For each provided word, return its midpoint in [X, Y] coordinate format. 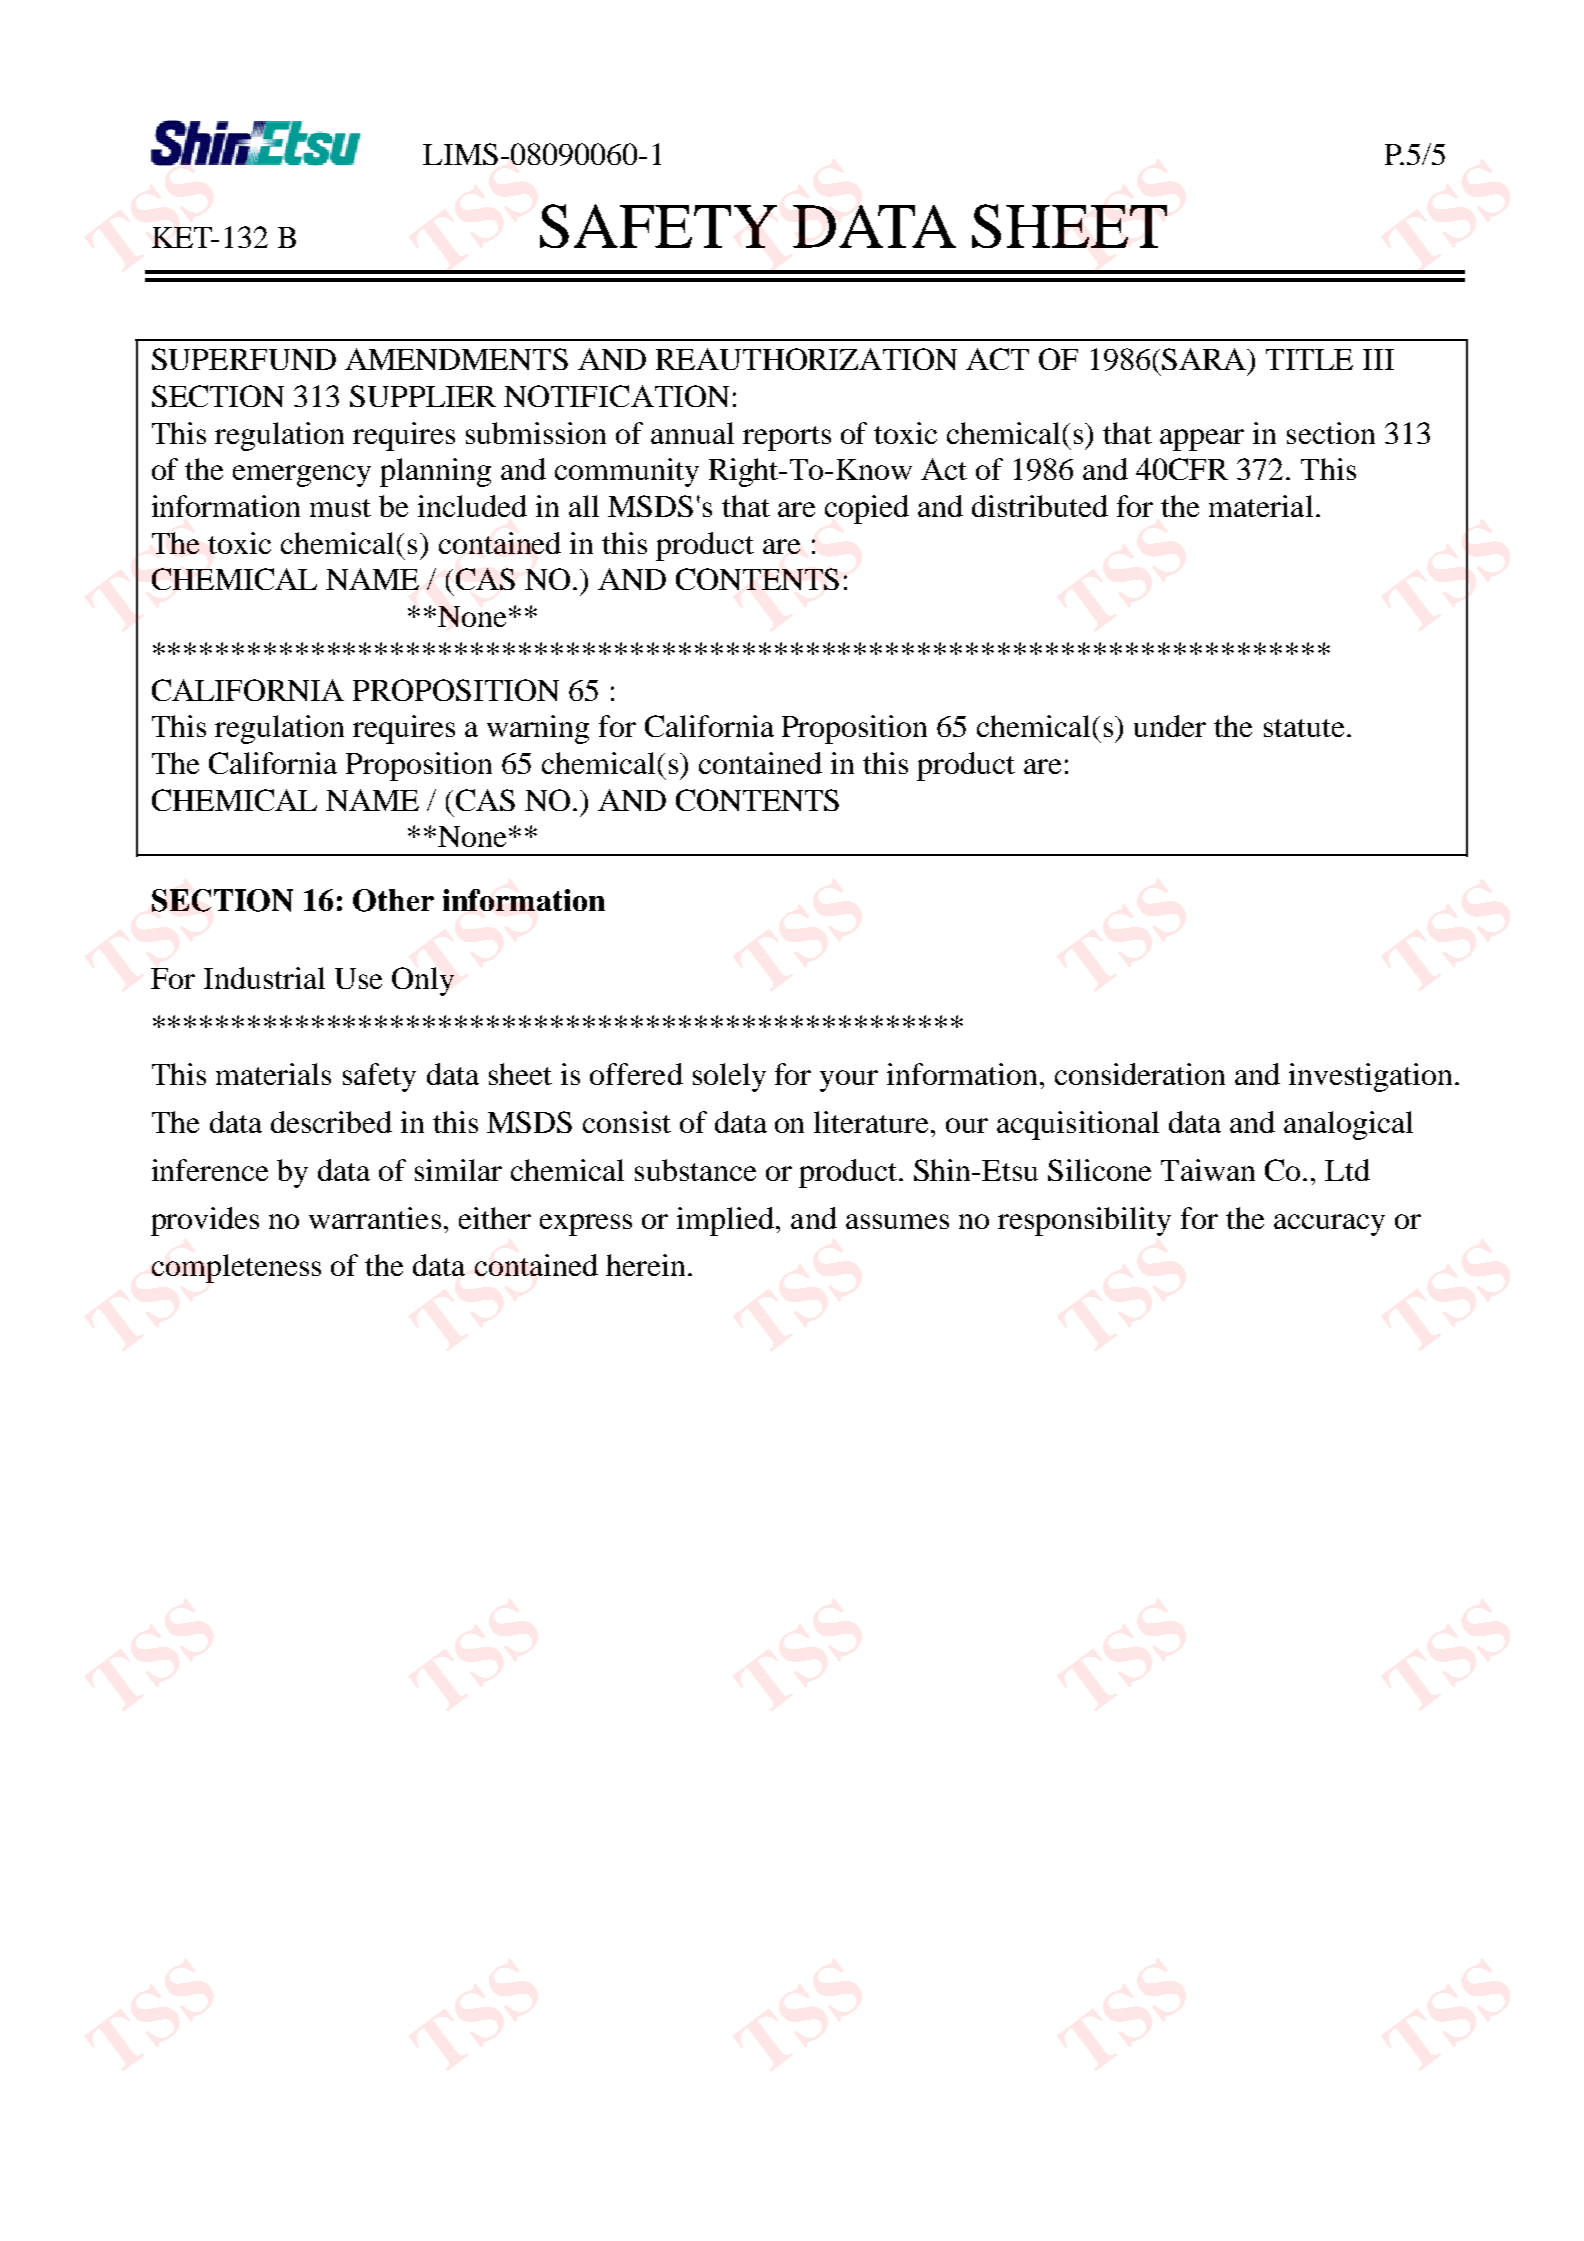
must [340, 508]
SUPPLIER [423, 396]
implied [727, 1221]
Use [358, 978]
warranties [375, 1218]
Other [393, 900]
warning [538, 729]
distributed [1040, 506]
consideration [1140, 1074]
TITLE [1309, 359]
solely [729, 1077]
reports [787, 438]
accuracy [1329, 1225]
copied [867, 509]
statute [1304, 728]
